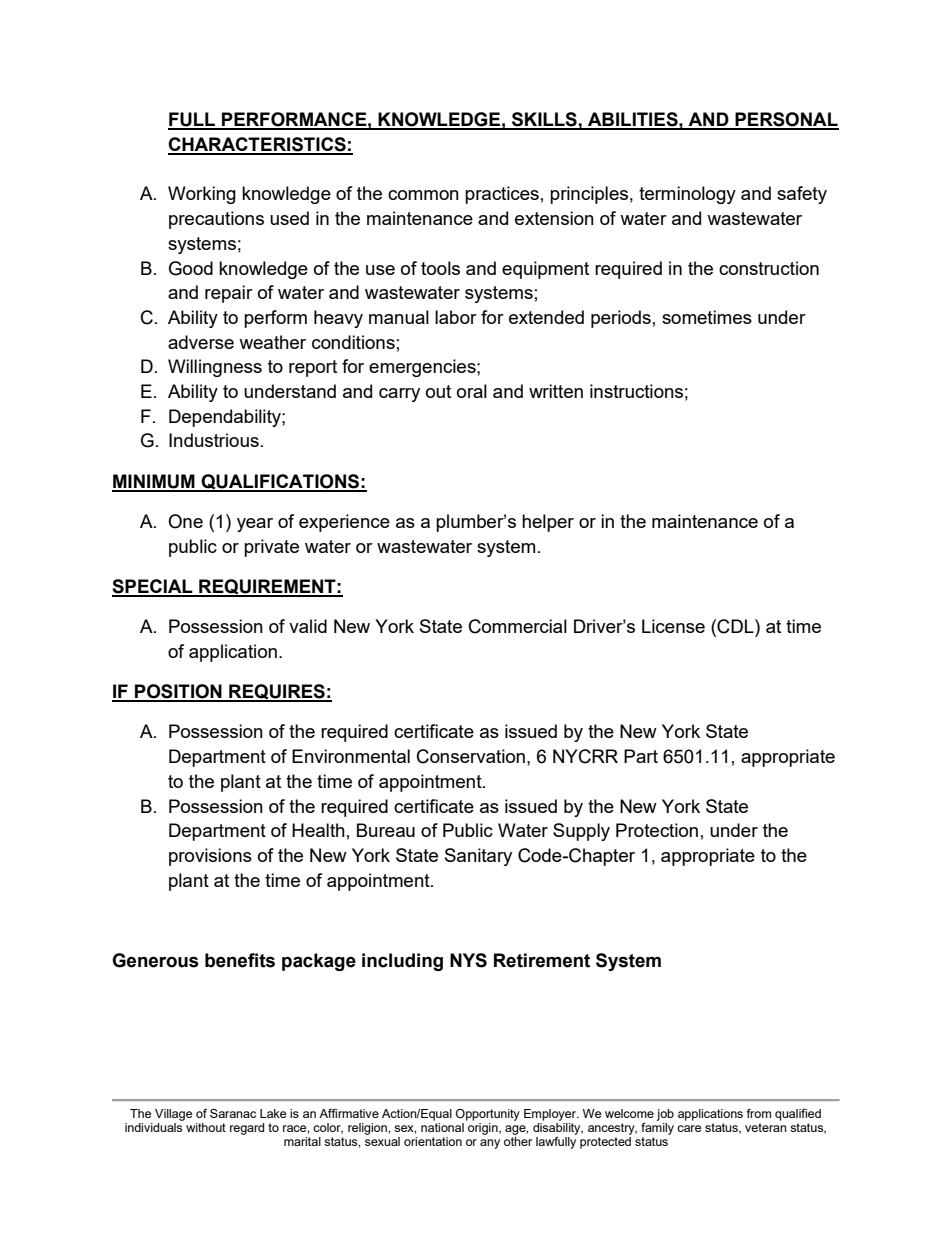 The height and width of the screenshot is (1233, 952). What do you see at coordinates (657, 830) in the screenshot?
I see `Protection` at bounding box center [657, 830].
